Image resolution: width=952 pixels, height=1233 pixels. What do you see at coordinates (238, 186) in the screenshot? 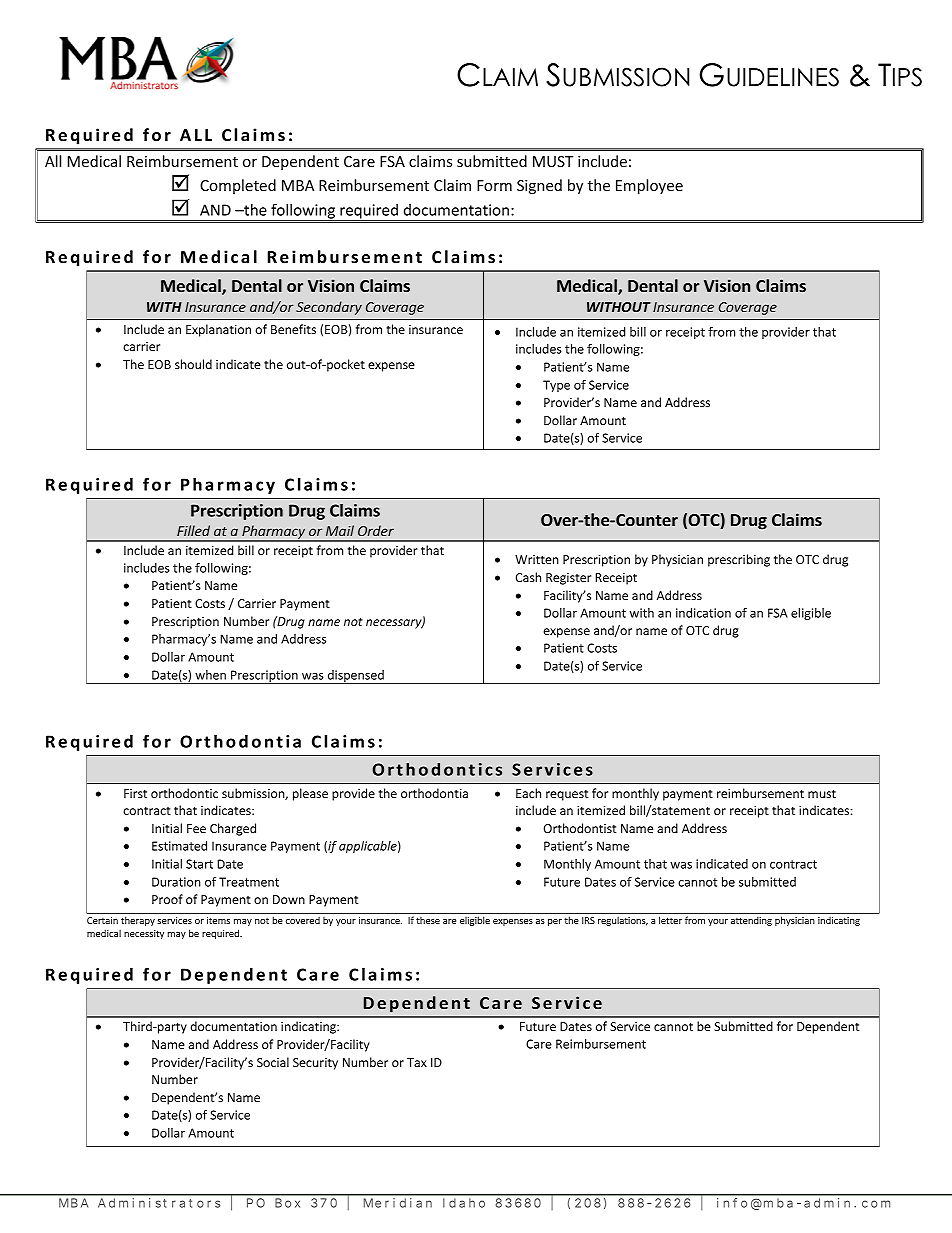
I see `Completed` at bounding box center [238, 186].
